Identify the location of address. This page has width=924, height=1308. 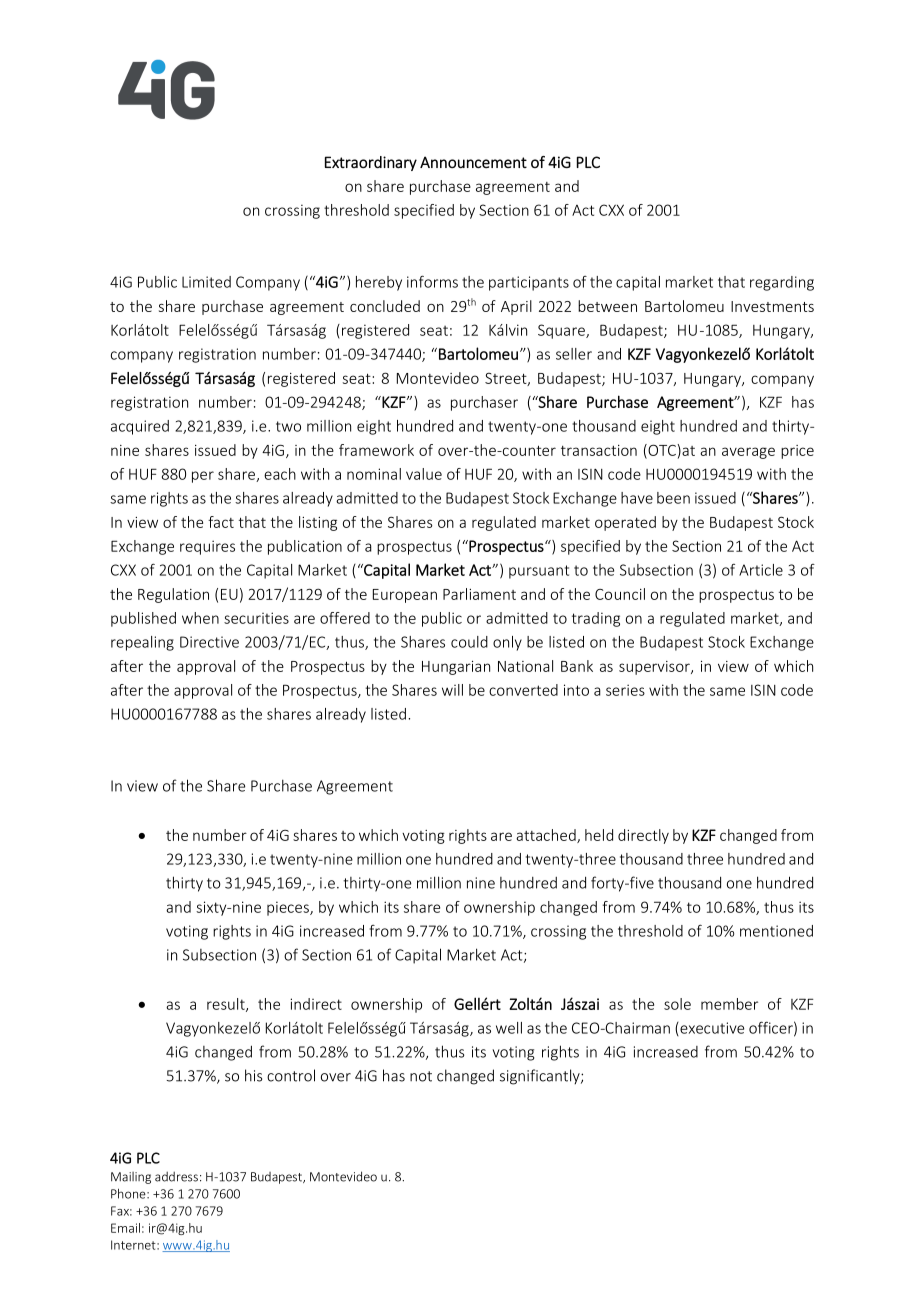
(176, 1176).
